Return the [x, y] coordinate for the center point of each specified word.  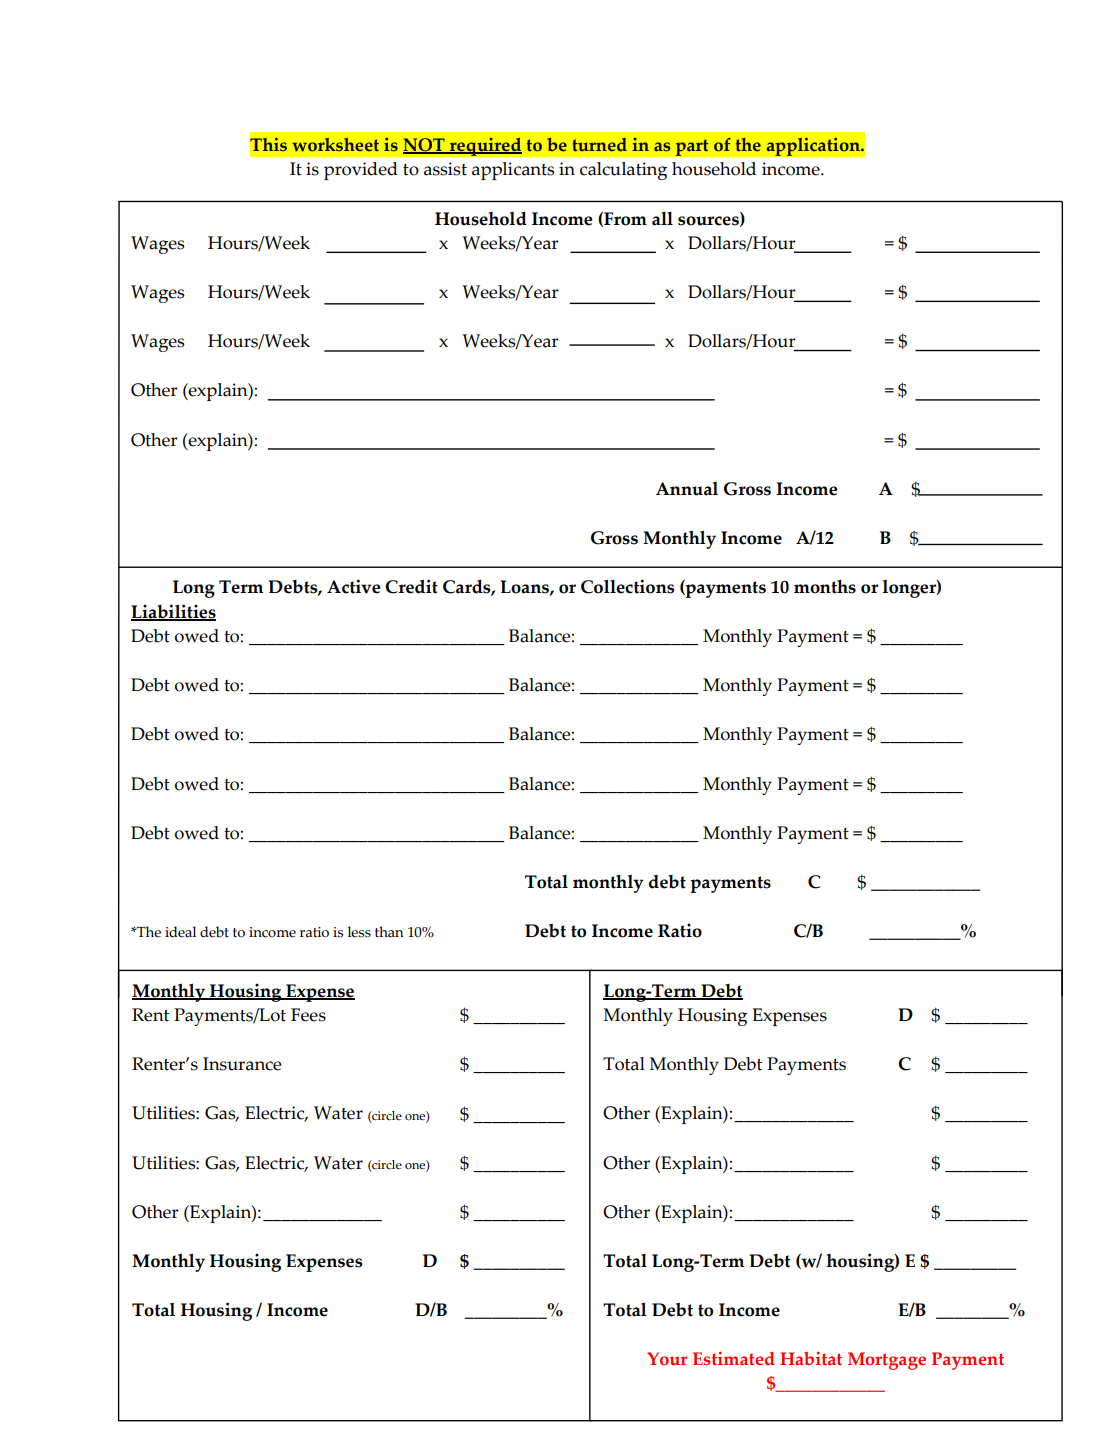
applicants [513, 171]
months [825, 587]
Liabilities [173, 612]
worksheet [335, 145]
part [692, 147]
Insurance [242, 1064]
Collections [627, 586]
